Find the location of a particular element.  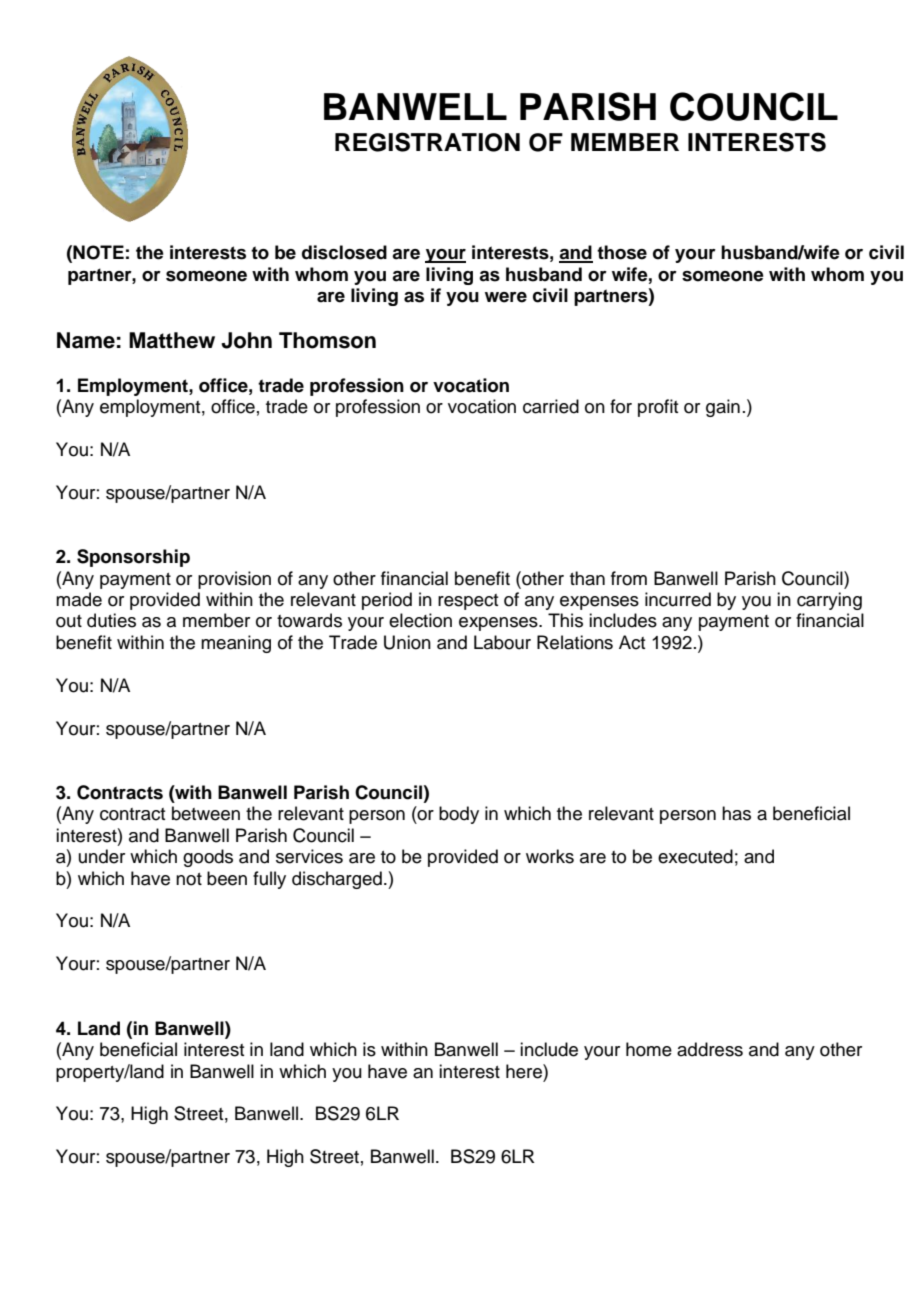

address is located at coordinates (710, 1049).
